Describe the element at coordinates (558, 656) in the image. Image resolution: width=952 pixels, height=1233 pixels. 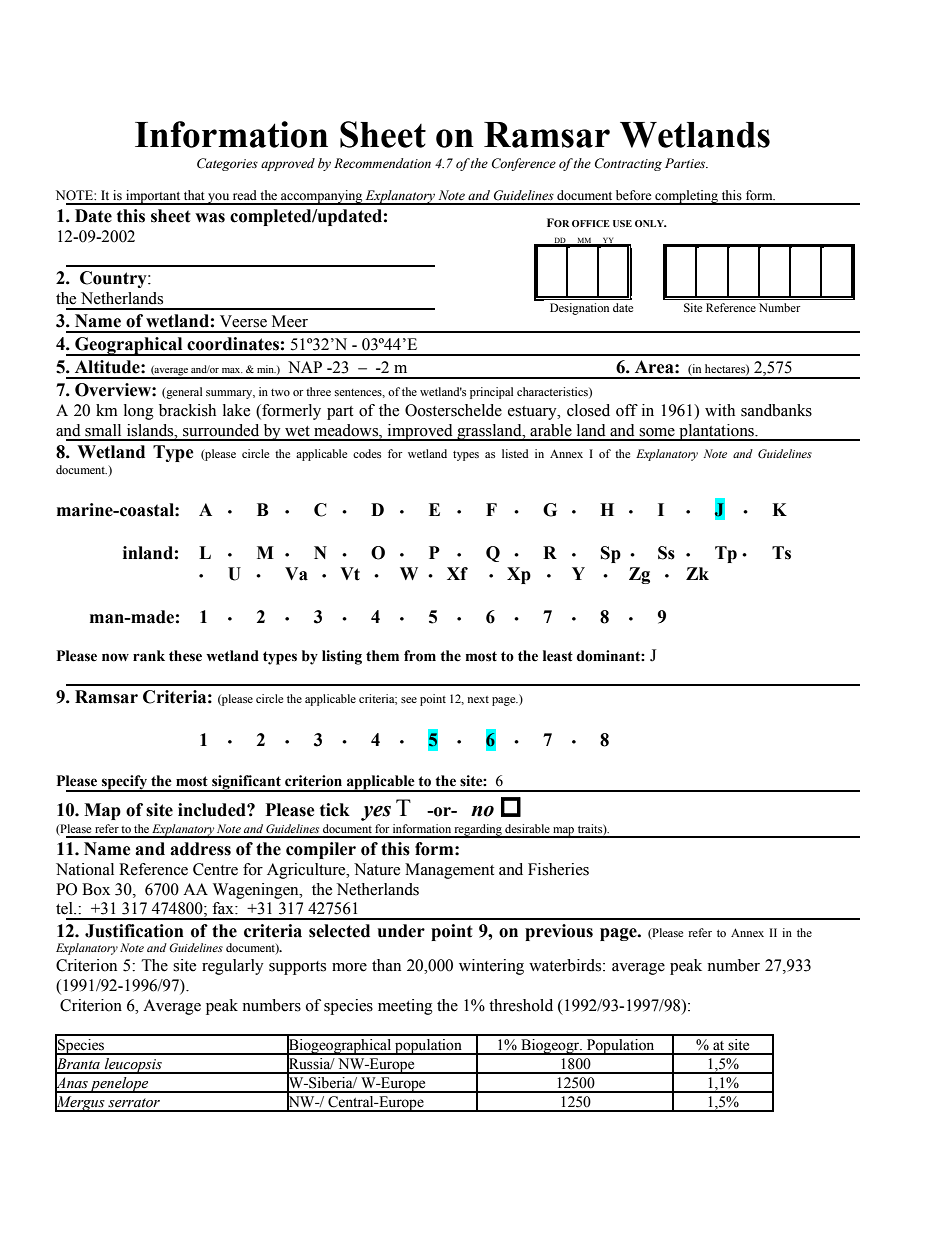
I see `least` at that location.
